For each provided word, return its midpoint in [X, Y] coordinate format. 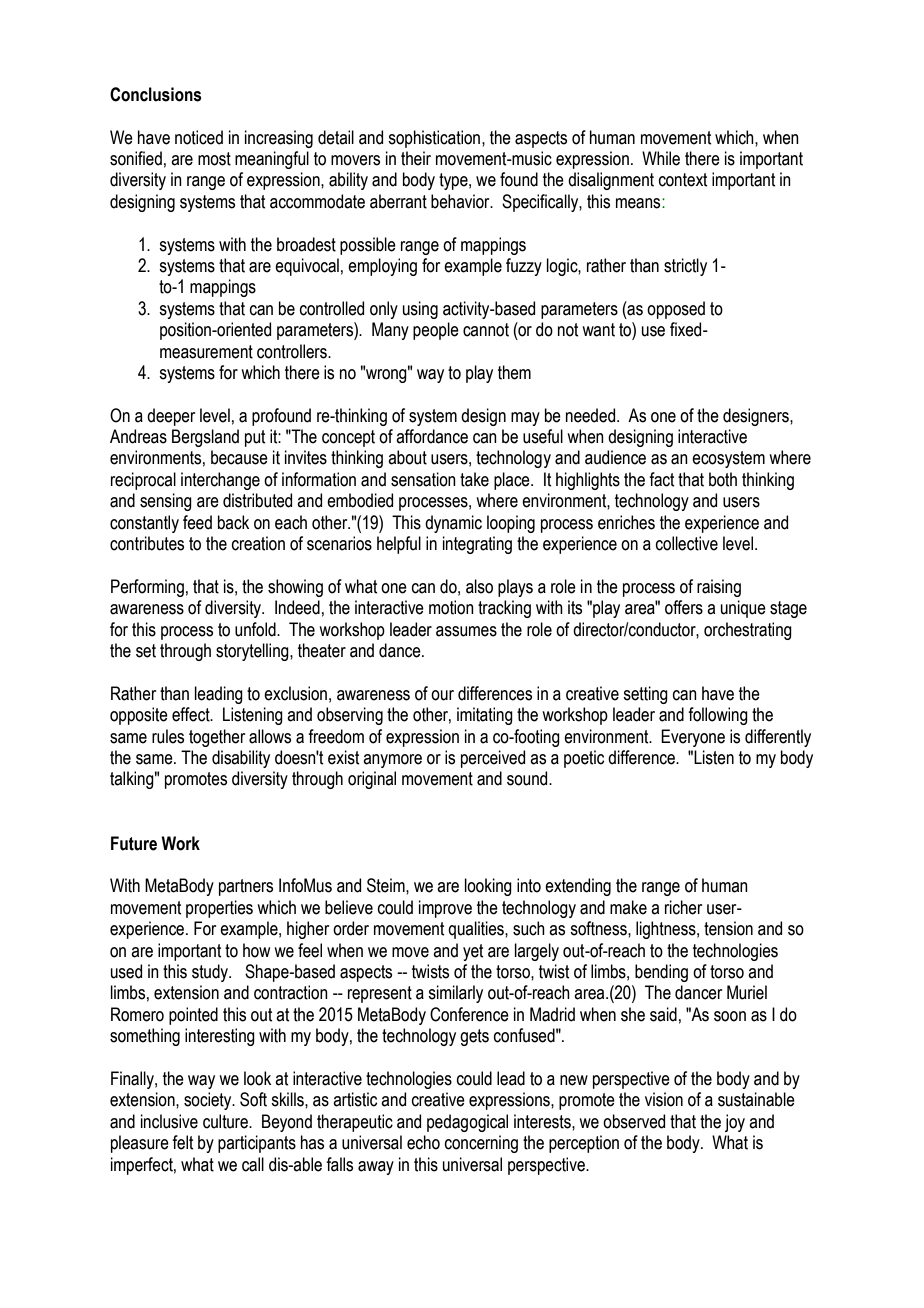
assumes [466, 631]
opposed [676, 310]
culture [226, 1121]
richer [683, 907]
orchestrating [748, 631]
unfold [256, 629]
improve [445, 909]
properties [219, 909]
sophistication [434, 139]
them [514, 372]
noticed [199, 137]
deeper [171, 417]
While [661, 158]
